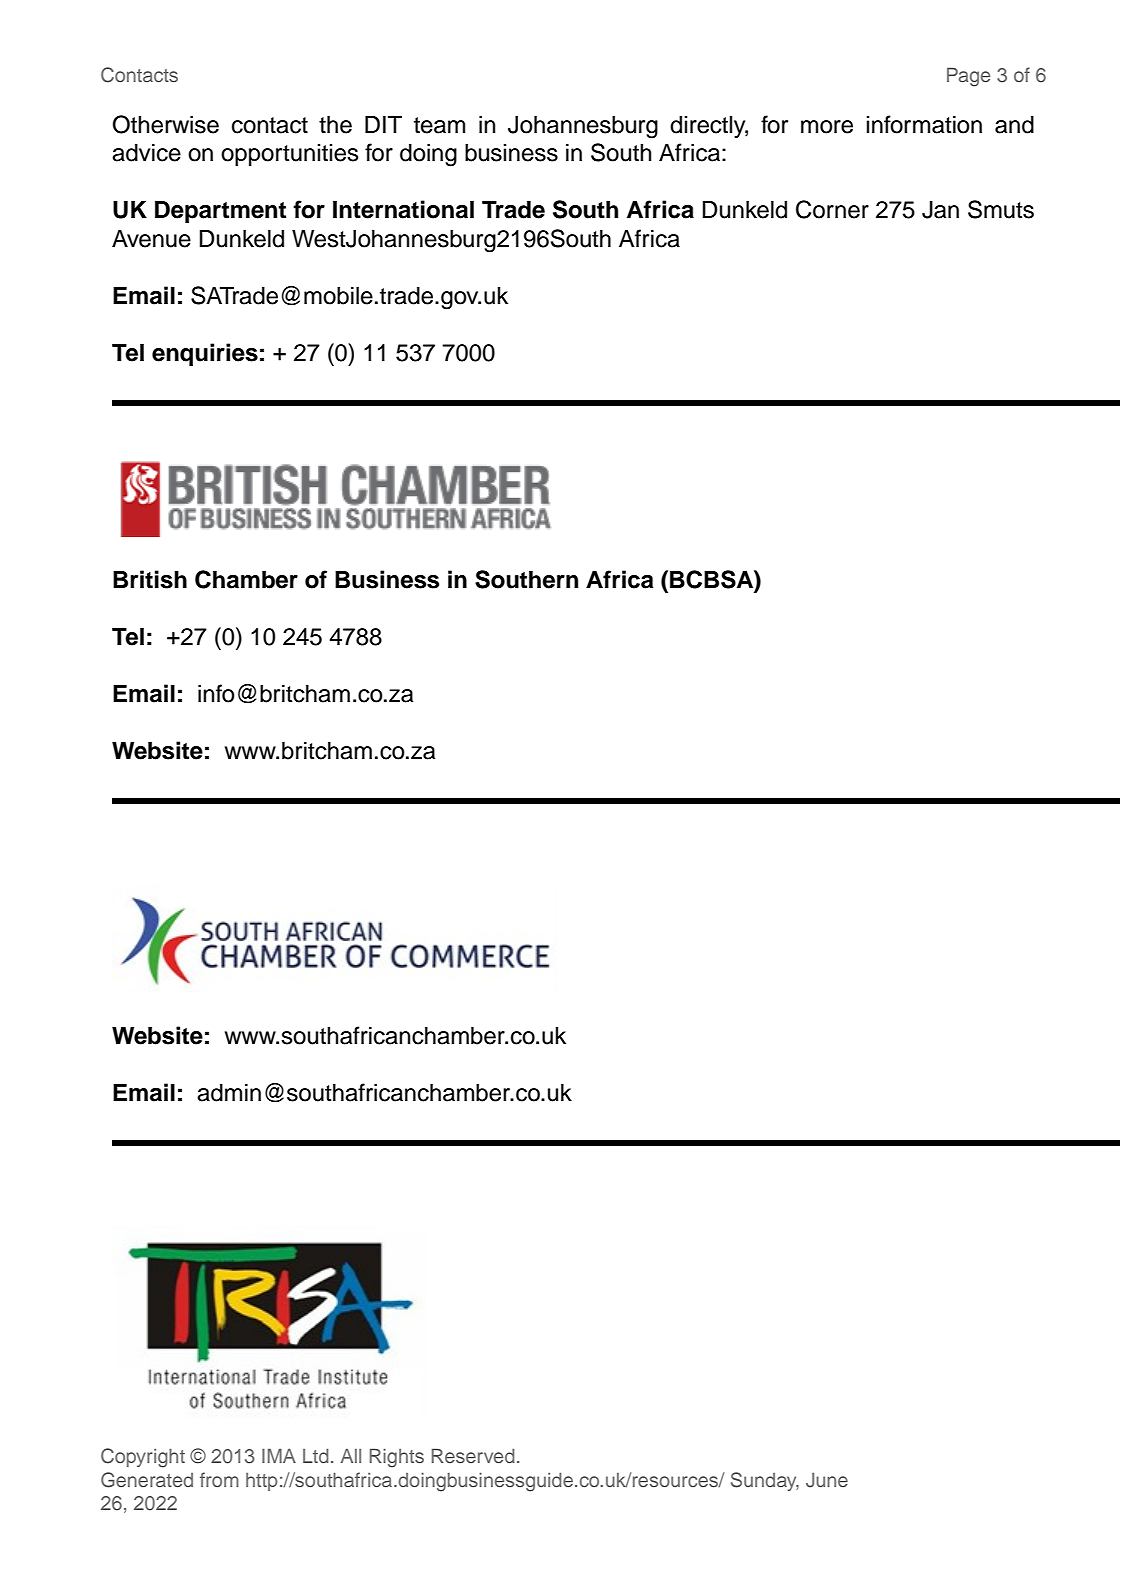  What do you see at coordinates (279, 1455) in the image?
I see `IMA` at bounding box center [279, 1455].
